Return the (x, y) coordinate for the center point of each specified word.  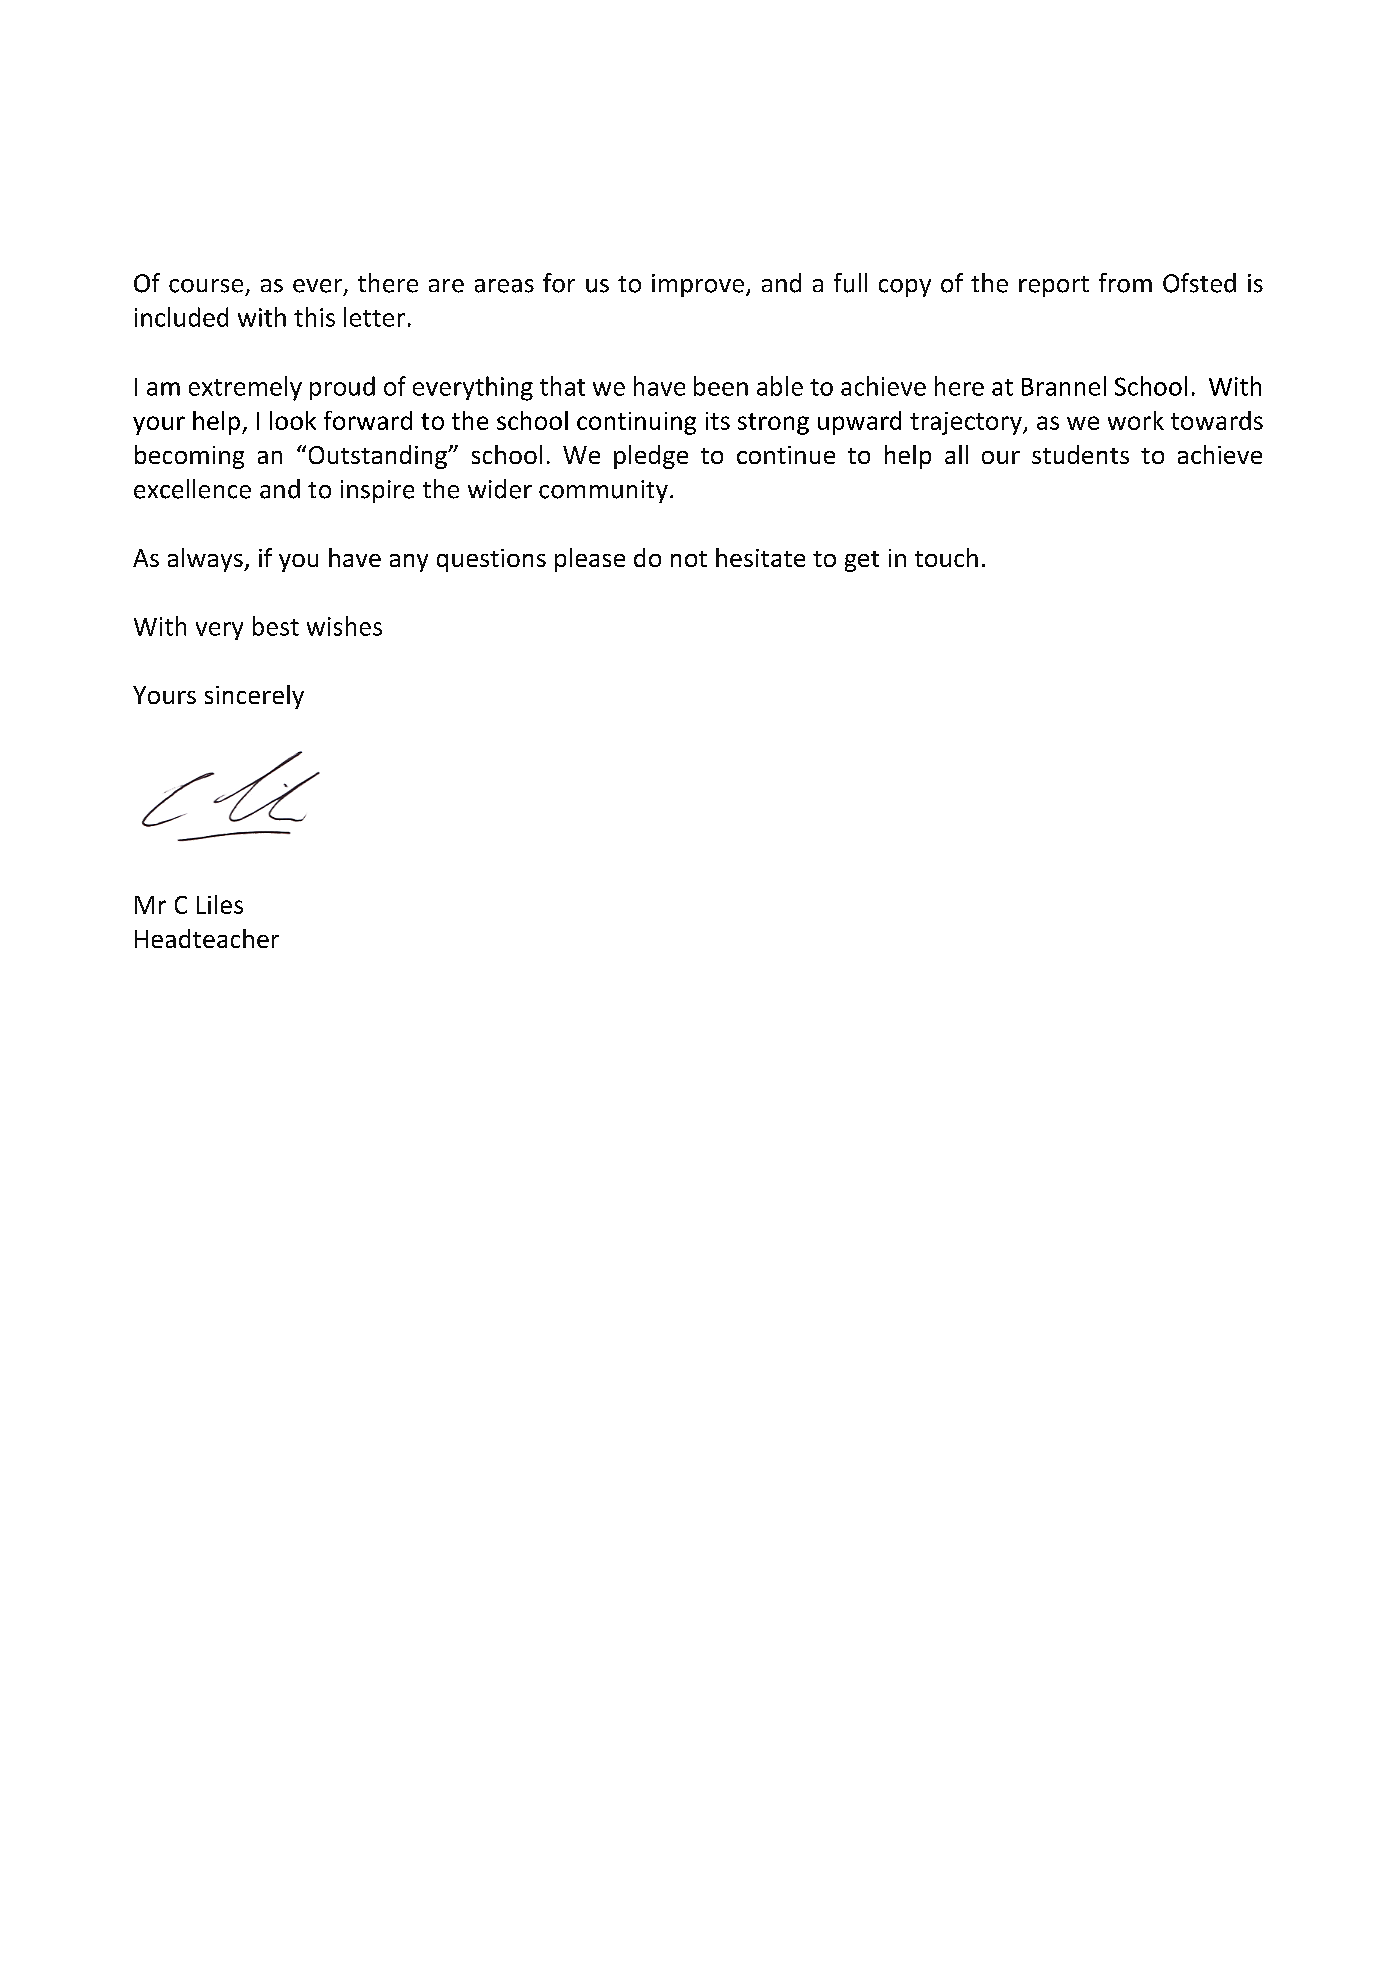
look (293, 420)
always (206, 560)
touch (946, 557)
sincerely (254, 697)
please (590, 560)
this (314, 317)
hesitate (760, 557)
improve (698, 285)
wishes (344, 626)
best (276, 626)
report (1054, 286)
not (689, 559)
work (1136, 420)
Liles (220, 904)
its (718, 421)
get (862, 561)
